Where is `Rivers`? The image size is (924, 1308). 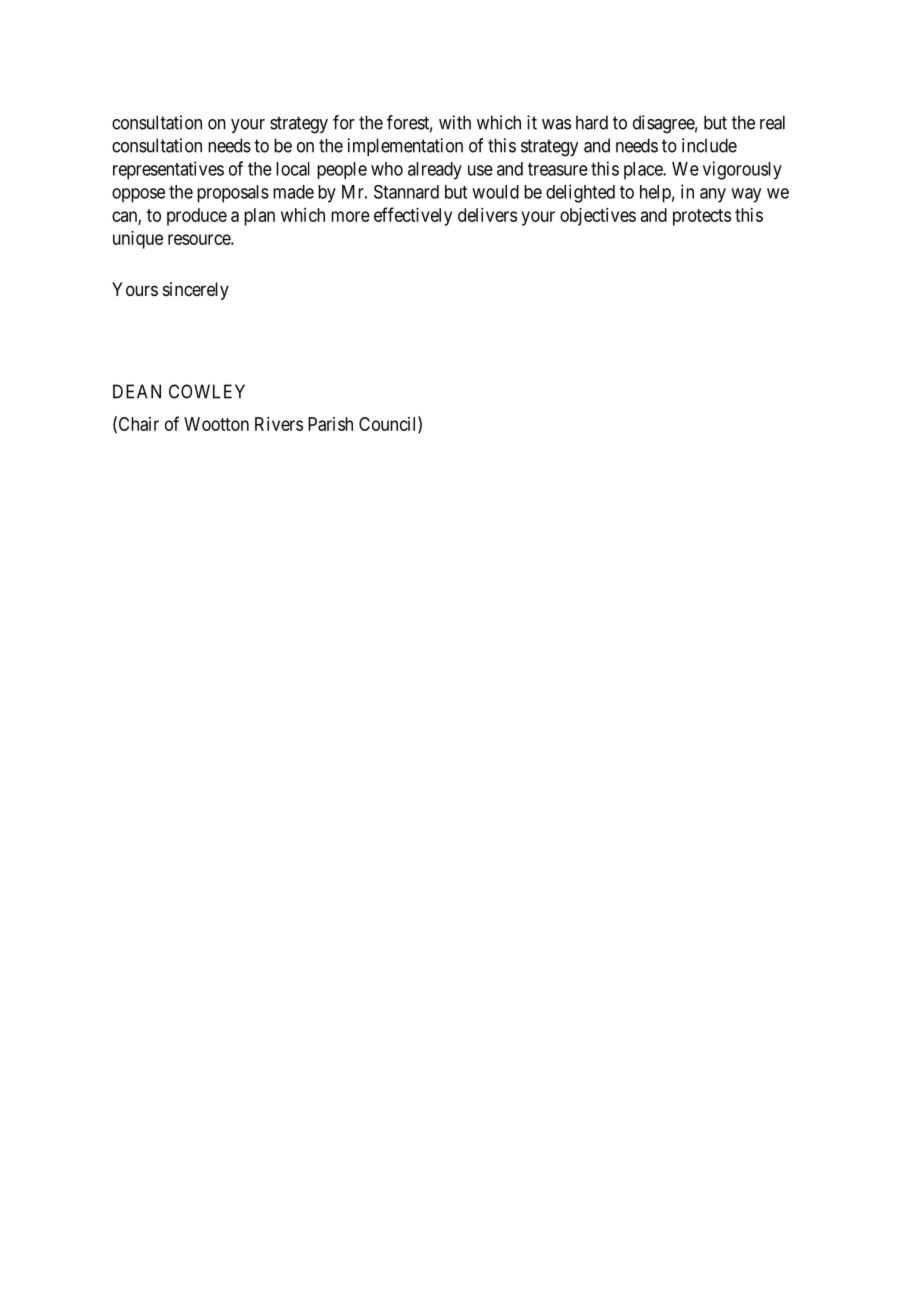 Rivers is located at coordinates (279, 424).
